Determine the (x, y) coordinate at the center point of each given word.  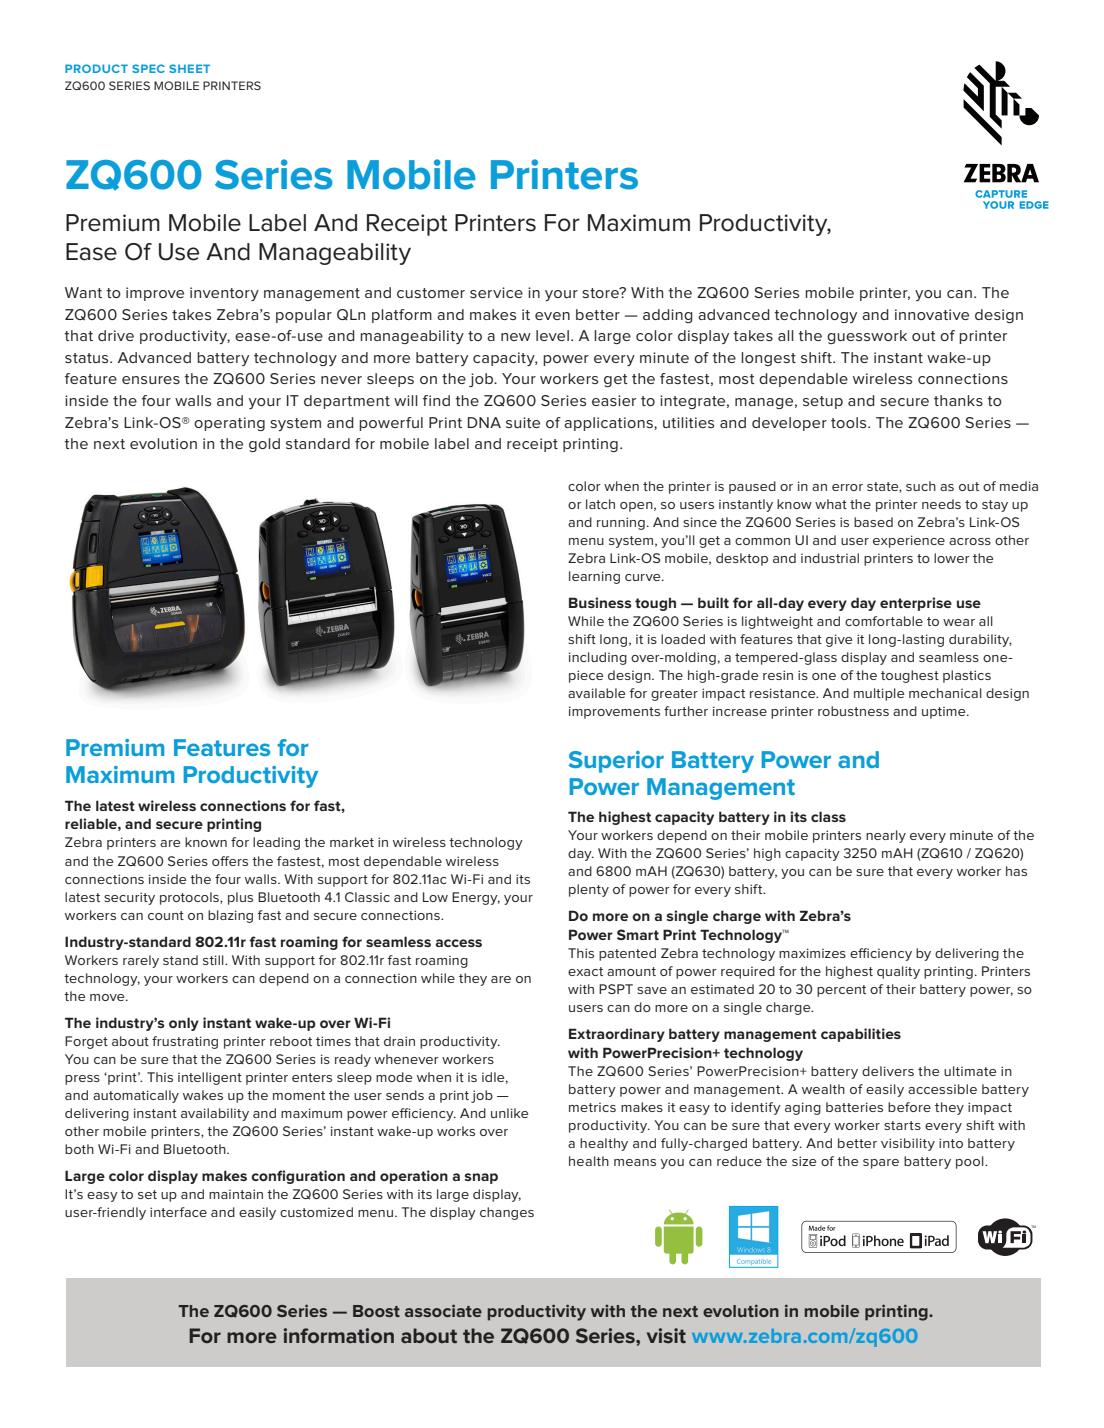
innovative (932, 314)
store (601, 292)
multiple (879, 694)
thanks (958, 400)
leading (276, 843)
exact (585, 971)
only (184, 1024)
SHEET (189, 68)
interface (178, 1212)
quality (898, 972)
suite (523, 422)
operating (229, 424)
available (596, 693)
